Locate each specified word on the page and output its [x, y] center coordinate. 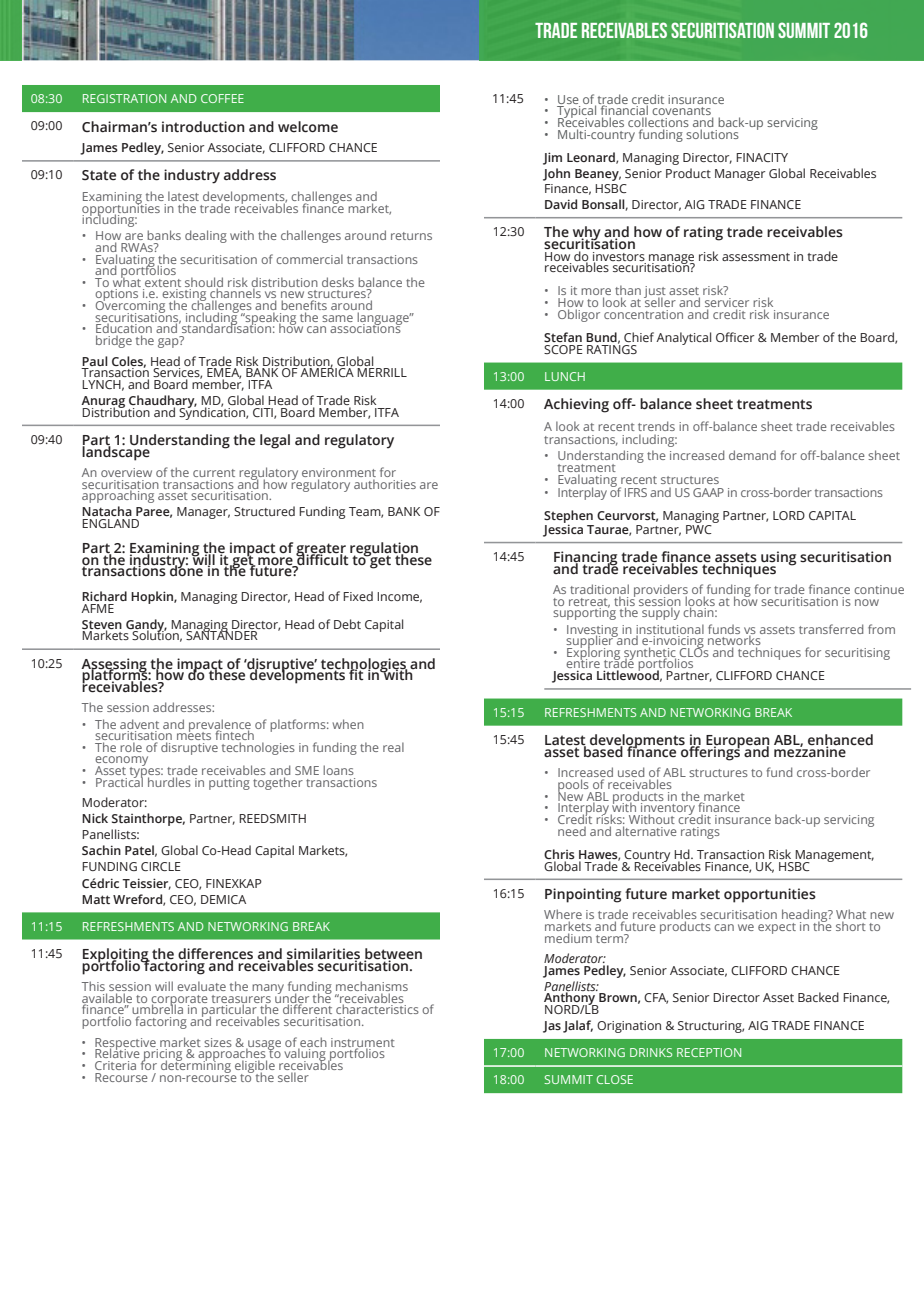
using [777, 559]
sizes [218, 1042]
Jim [552, 158]
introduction [203, 127]
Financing [586, 559]
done [185, 570]
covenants [682, 112]
